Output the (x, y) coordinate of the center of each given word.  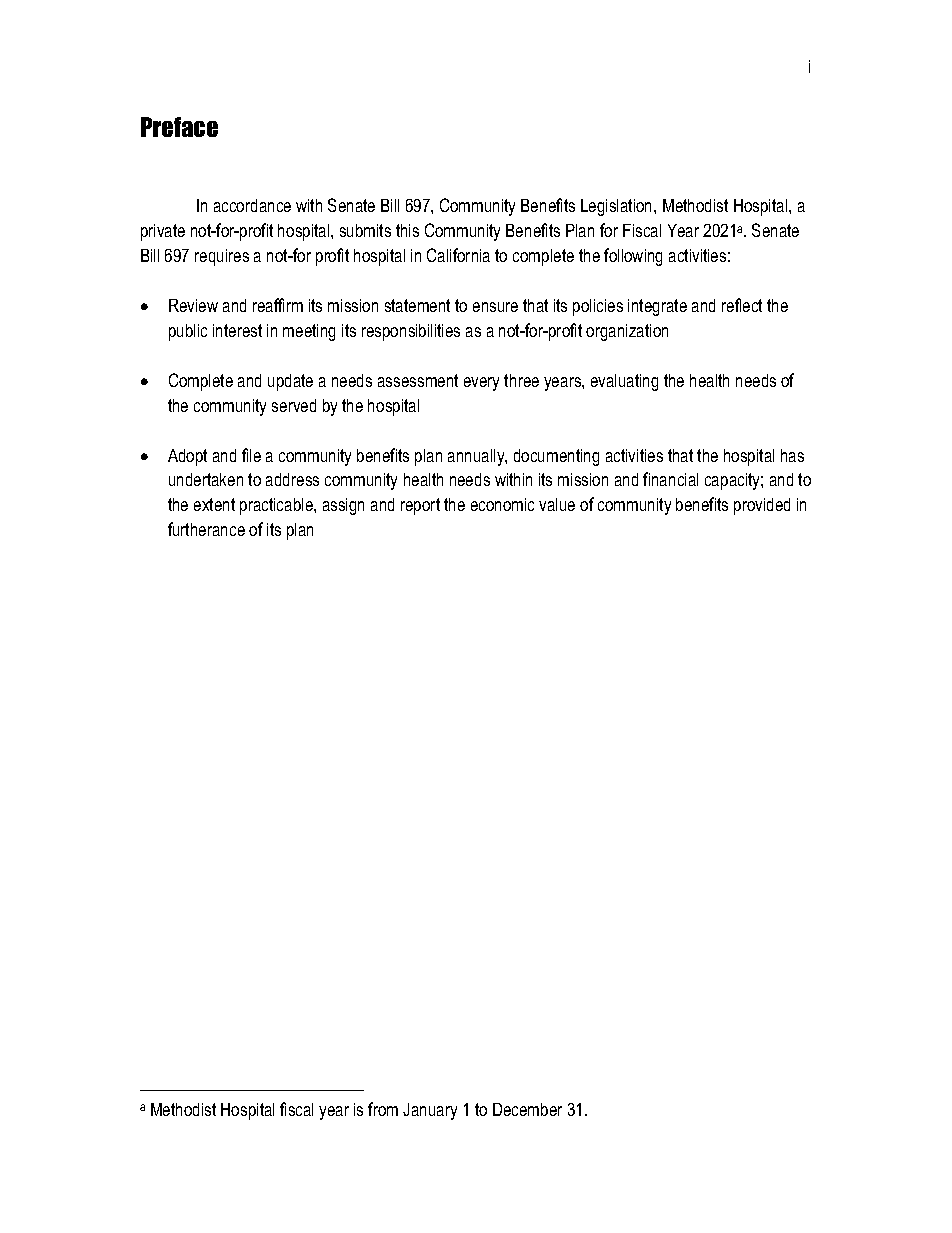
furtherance (206, 529)
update (290, 382)
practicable (277, 506)
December (527, 1109)
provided (762, 506)
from (383, 1109)
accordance (252, 205)
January (430, 1111)
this (407, 230)
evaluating (624, 382)
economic (502, 504)
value (557, 504)
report (420, 506)
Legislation (618, 207)
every (481, 384)
